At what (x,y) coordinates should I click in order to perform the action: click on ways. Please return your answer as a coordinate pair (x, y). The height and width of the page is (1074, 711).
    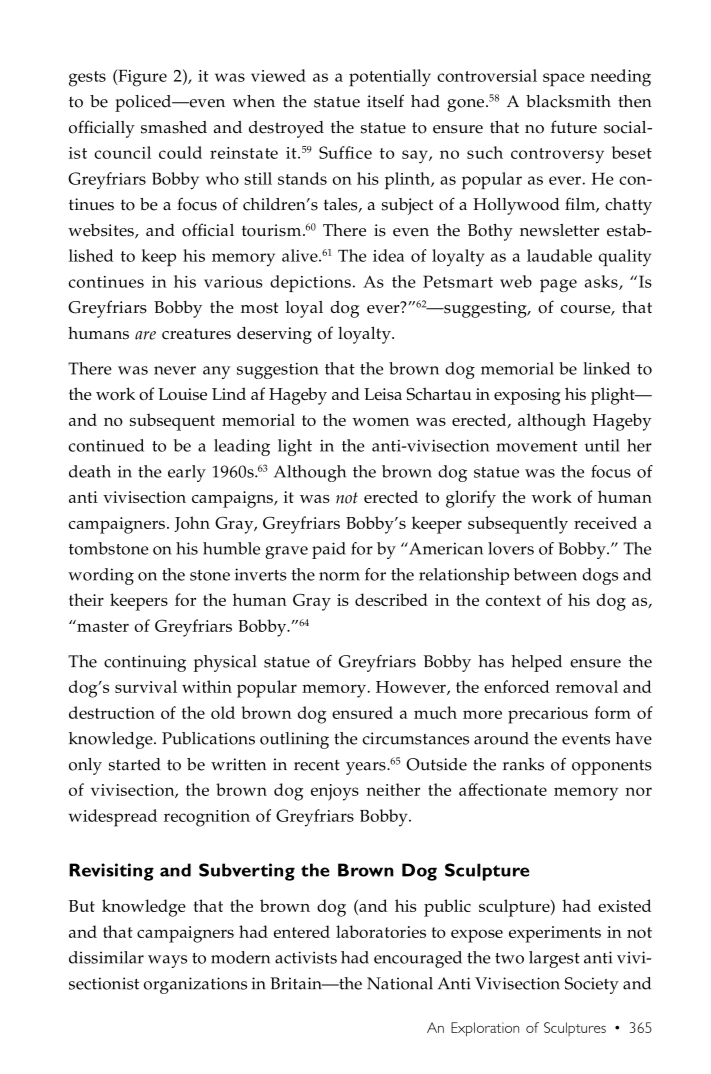
    Looking at the image, I should click on (167, 961).
